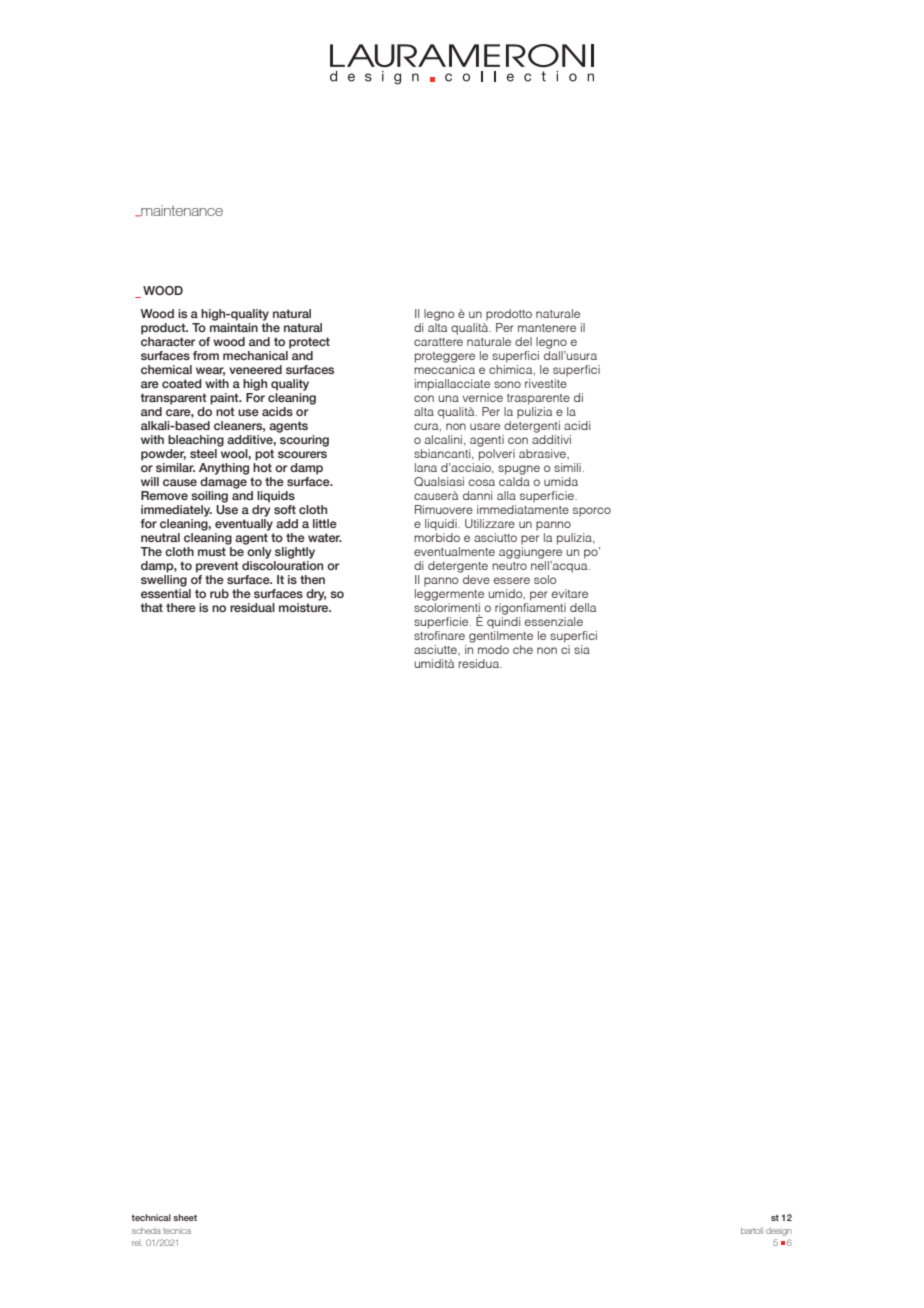  I want to click on della, so click(583, 607).
